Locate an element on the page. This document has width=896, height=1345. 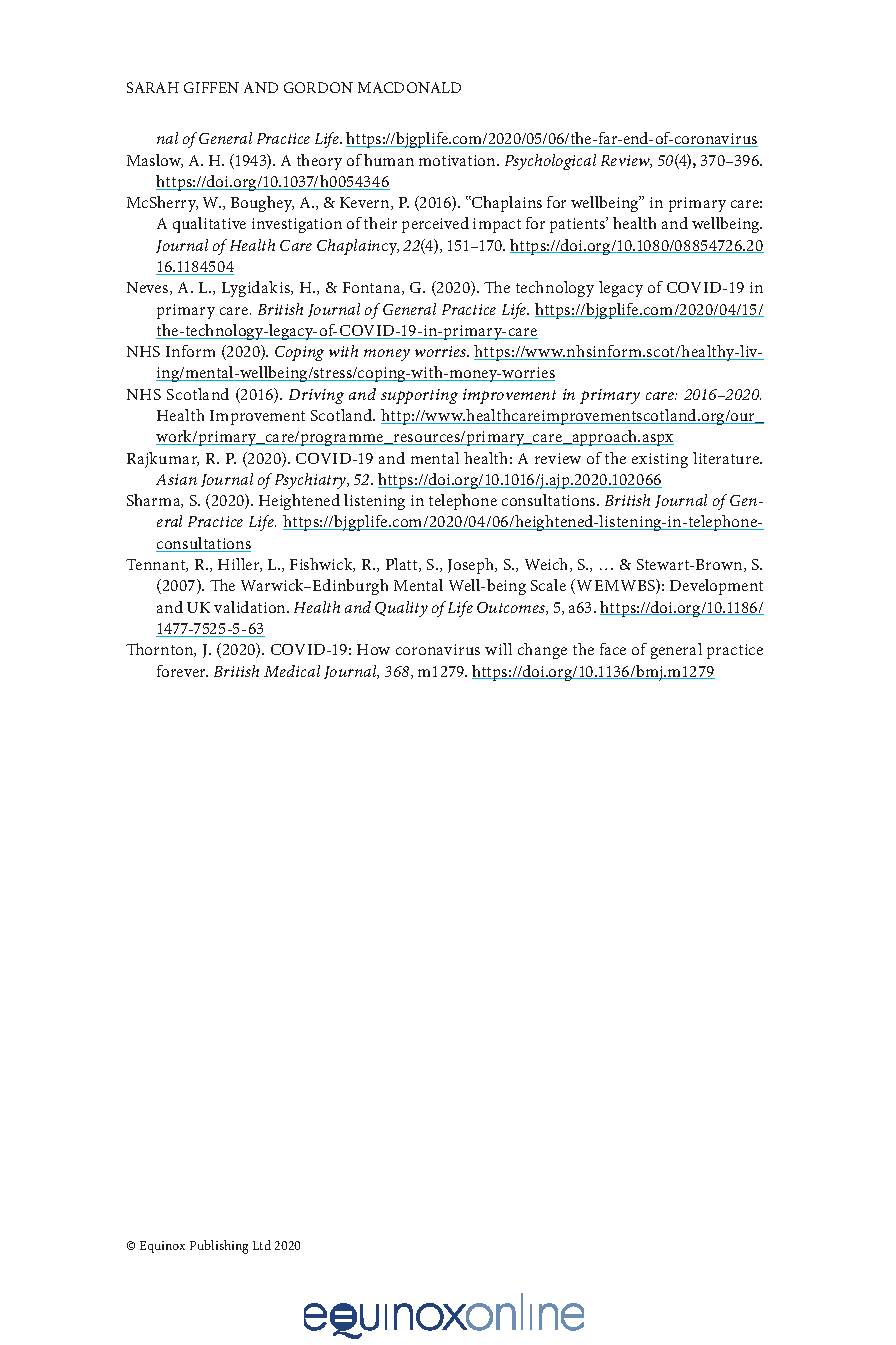
will is located at coordinates (498, 649).
